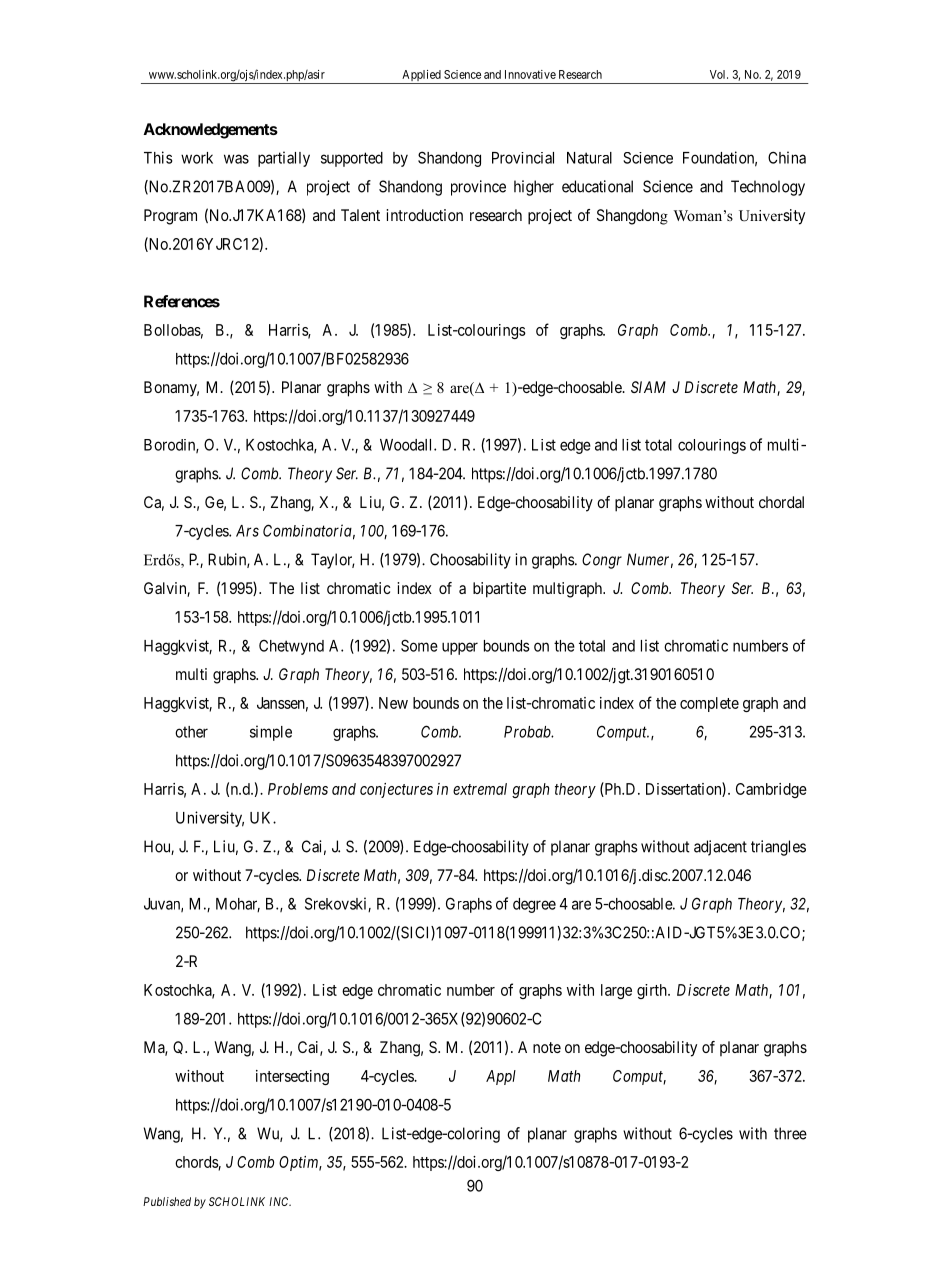 This screenshot has width=949, height=1288. I want to click on Innovative, so click(530, 74).
